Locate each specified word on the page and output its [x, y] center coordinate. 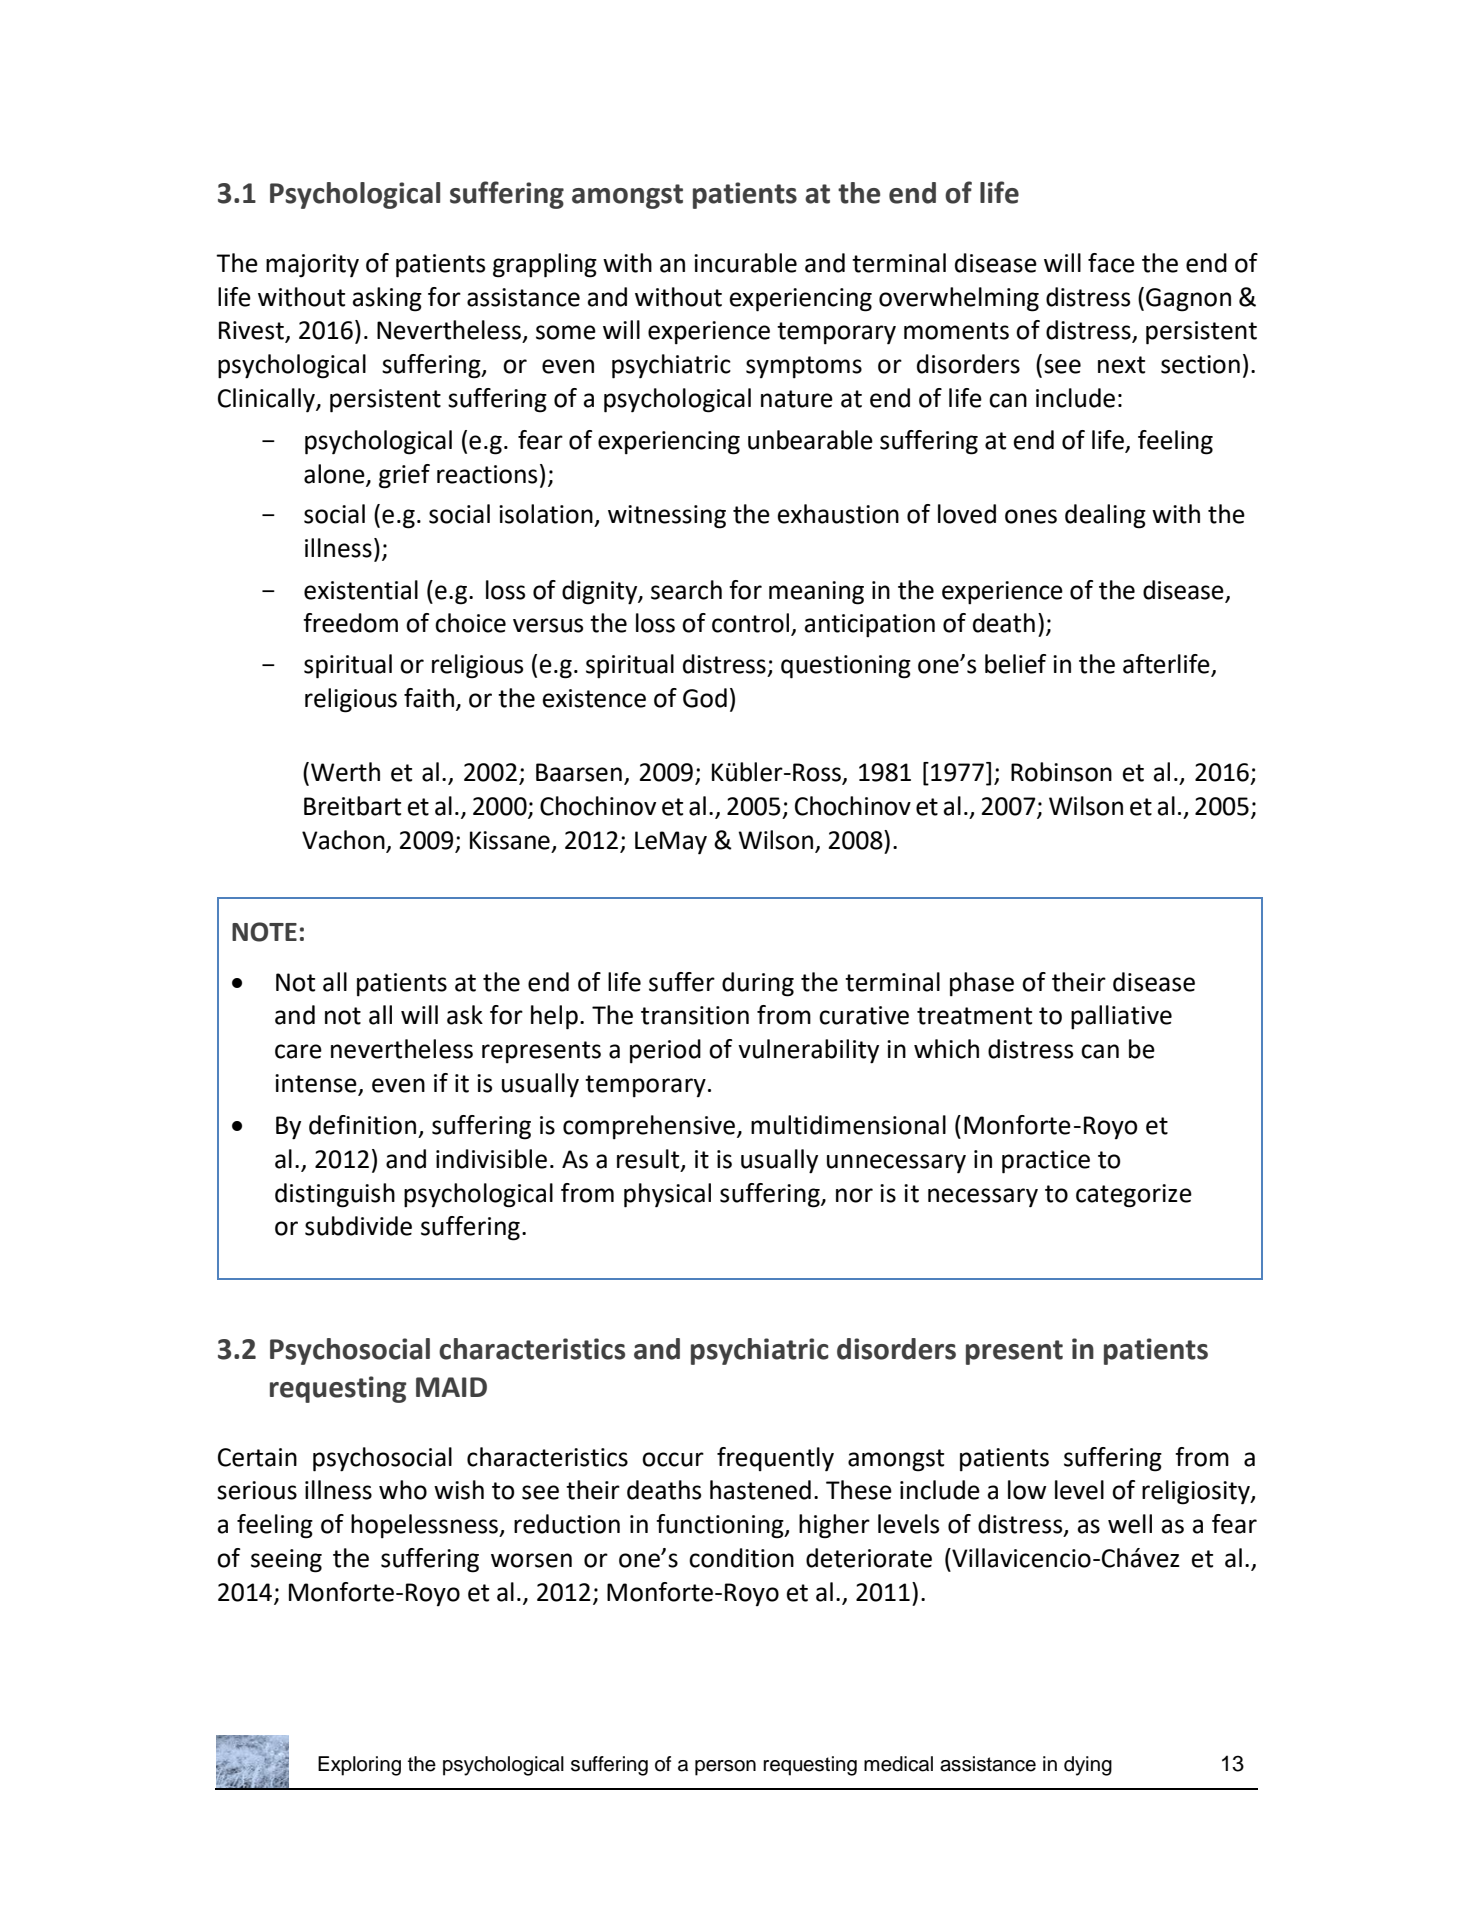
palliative [1121, 1017]
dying [1088, 1766]
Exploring [359, 1766]
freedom [350, 623]
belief [1015, 664]
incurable [745, 263]
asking [387, 299]
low [1027, 1490]
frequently [775, 1459]
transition [695, 1015]
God [705, 698]
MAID [451, 1387]
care [298, 1051]
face [1111, 263]
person [725, 1768]
